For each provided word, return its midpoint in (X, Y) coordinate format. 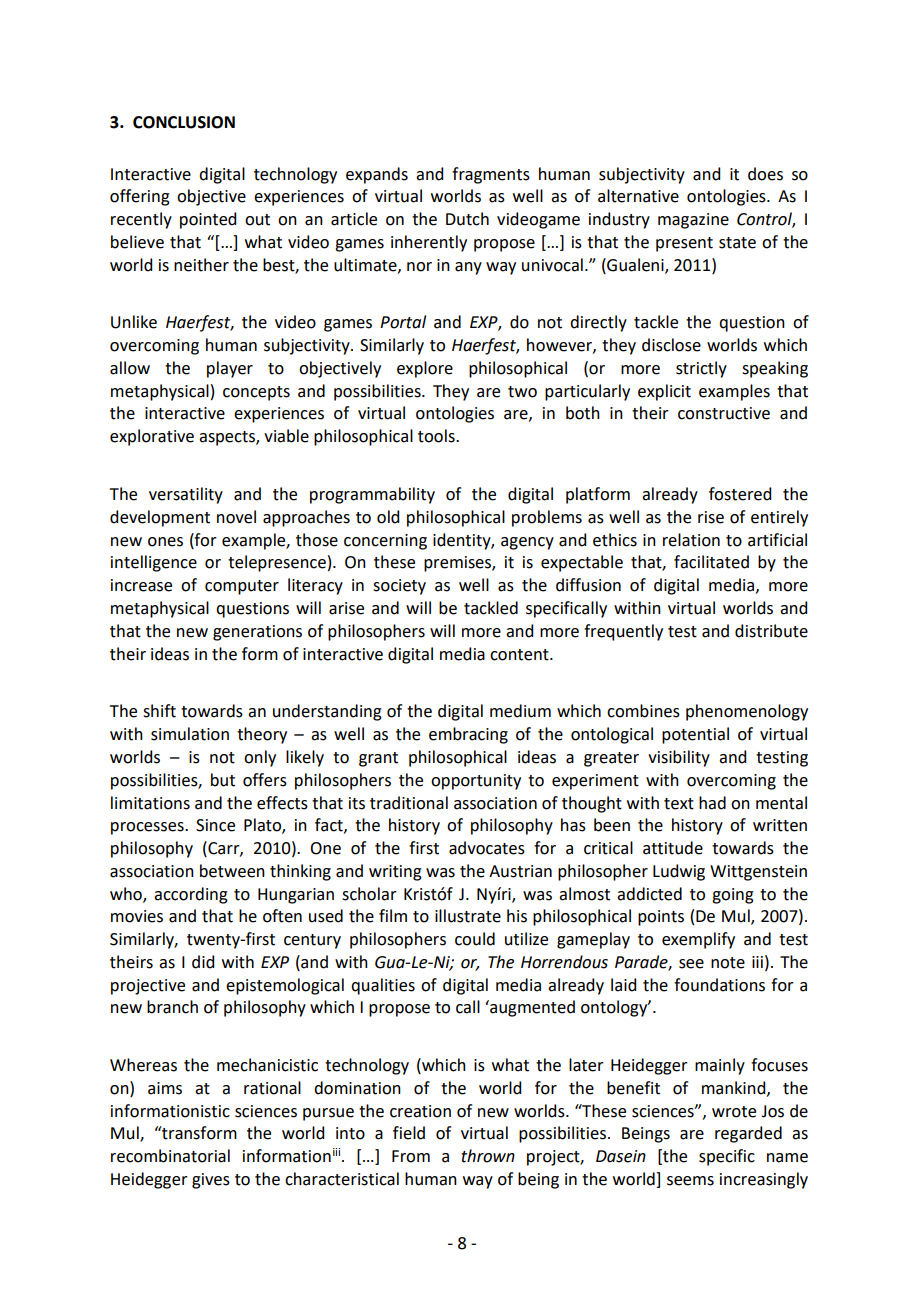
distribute (771, 631)
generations (257, 633)
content (520, 655)
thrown (488, 1156)
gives (211, 1181)
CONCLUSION (184, 122)
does (765, 174)
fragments (491, 175)
